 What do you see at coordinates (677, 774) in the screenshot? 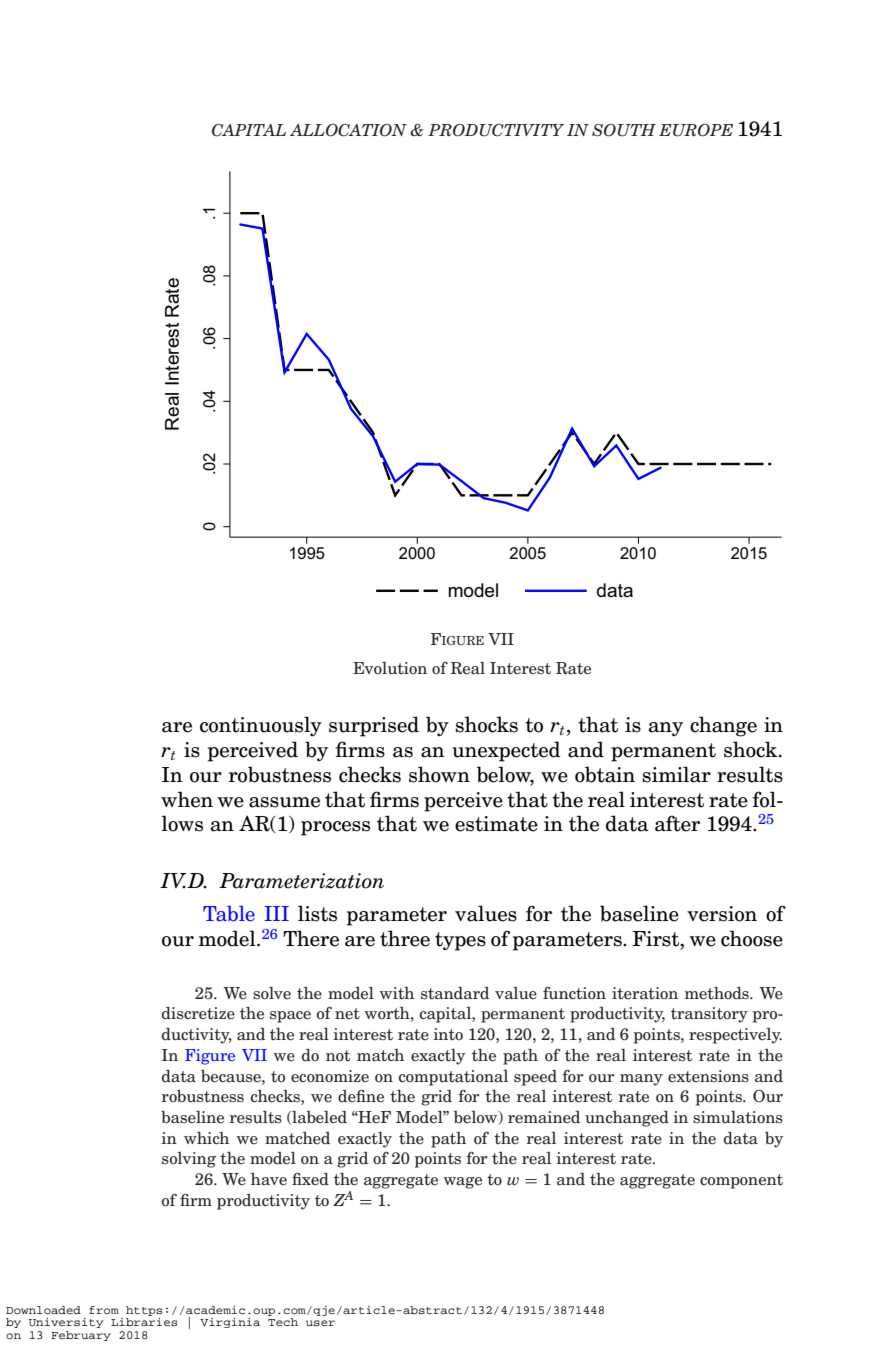
I see `similar` at bounding box center [677, 774].
